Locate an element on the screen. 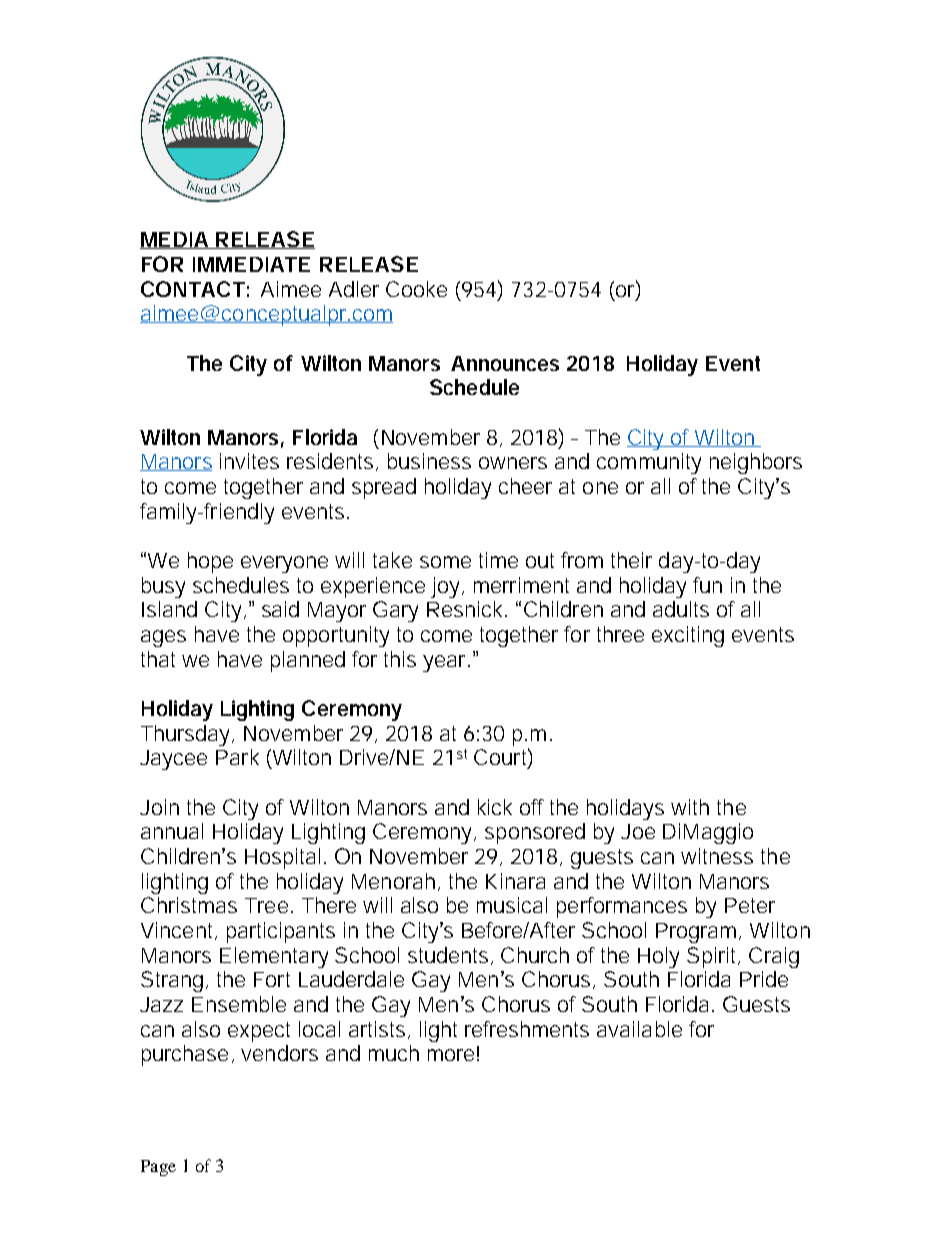  Spirit is located at coordinates (713, 957).
